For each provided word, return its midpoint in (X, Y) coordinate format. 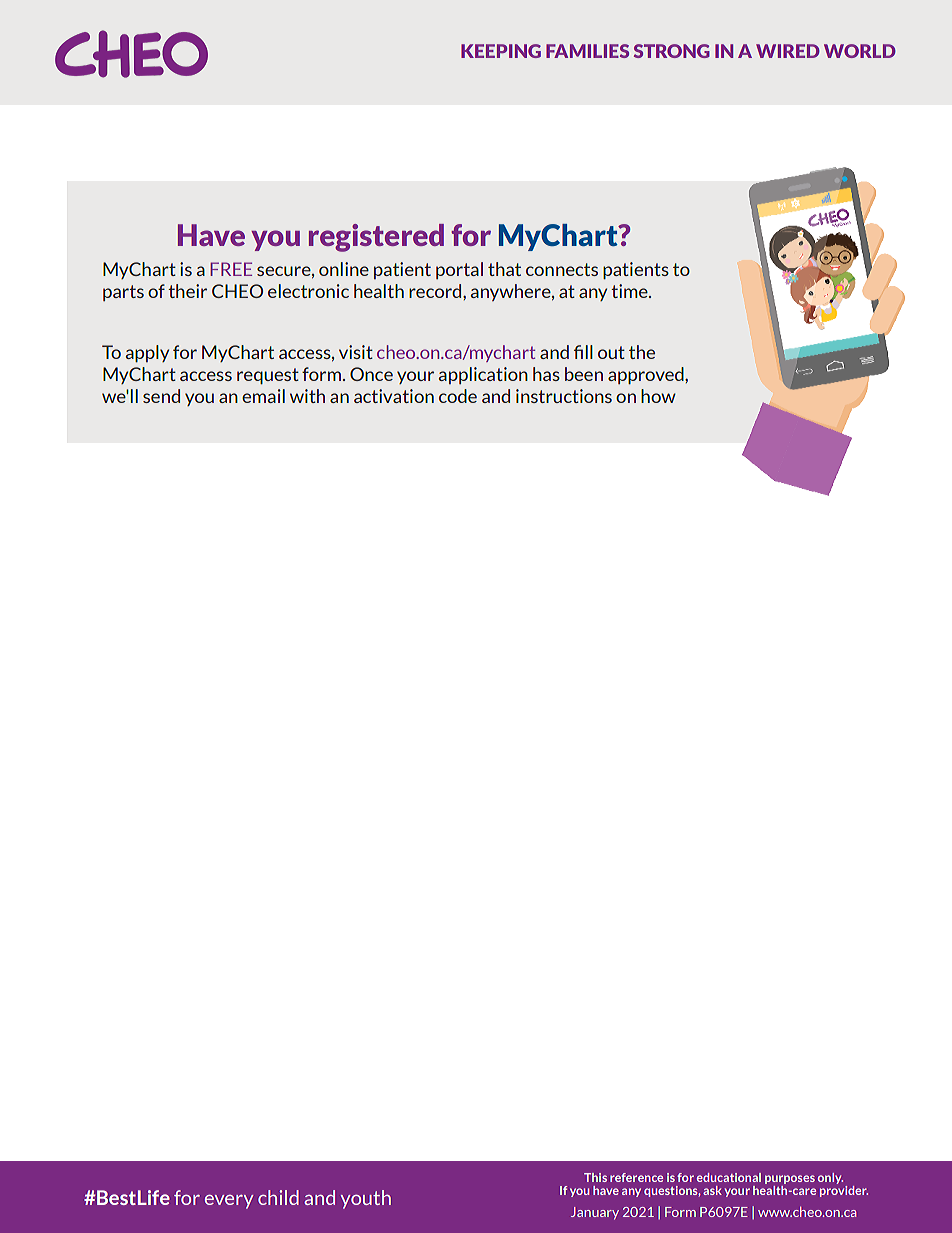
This (595, 1177)
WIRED (788, 51)
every (229, 1202)
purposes (790, 1181)
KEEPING (501, 51)
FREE (231, 269)
